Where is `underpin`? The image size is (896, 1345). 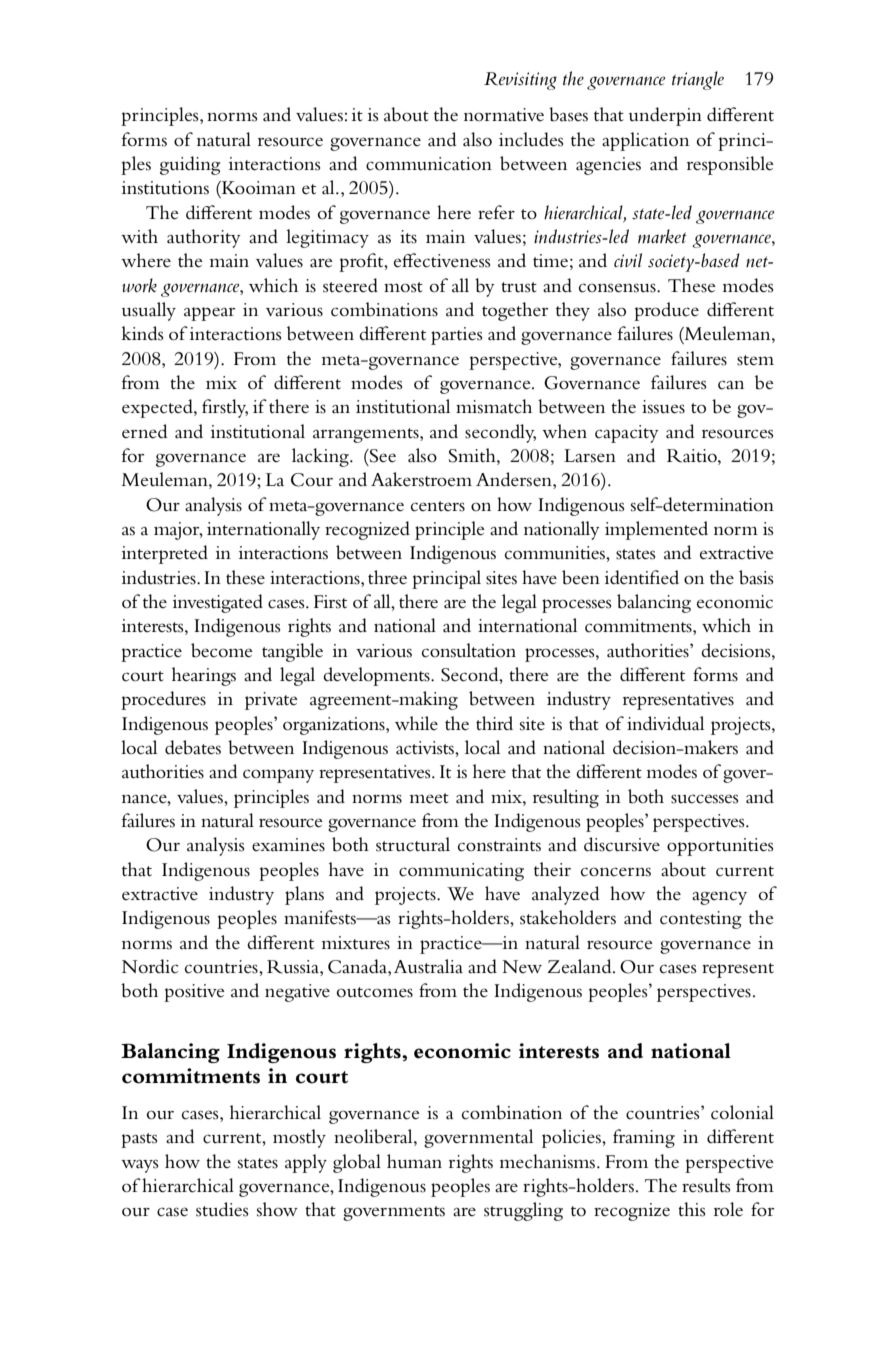 underpin is located at coordinates (665, 116).
